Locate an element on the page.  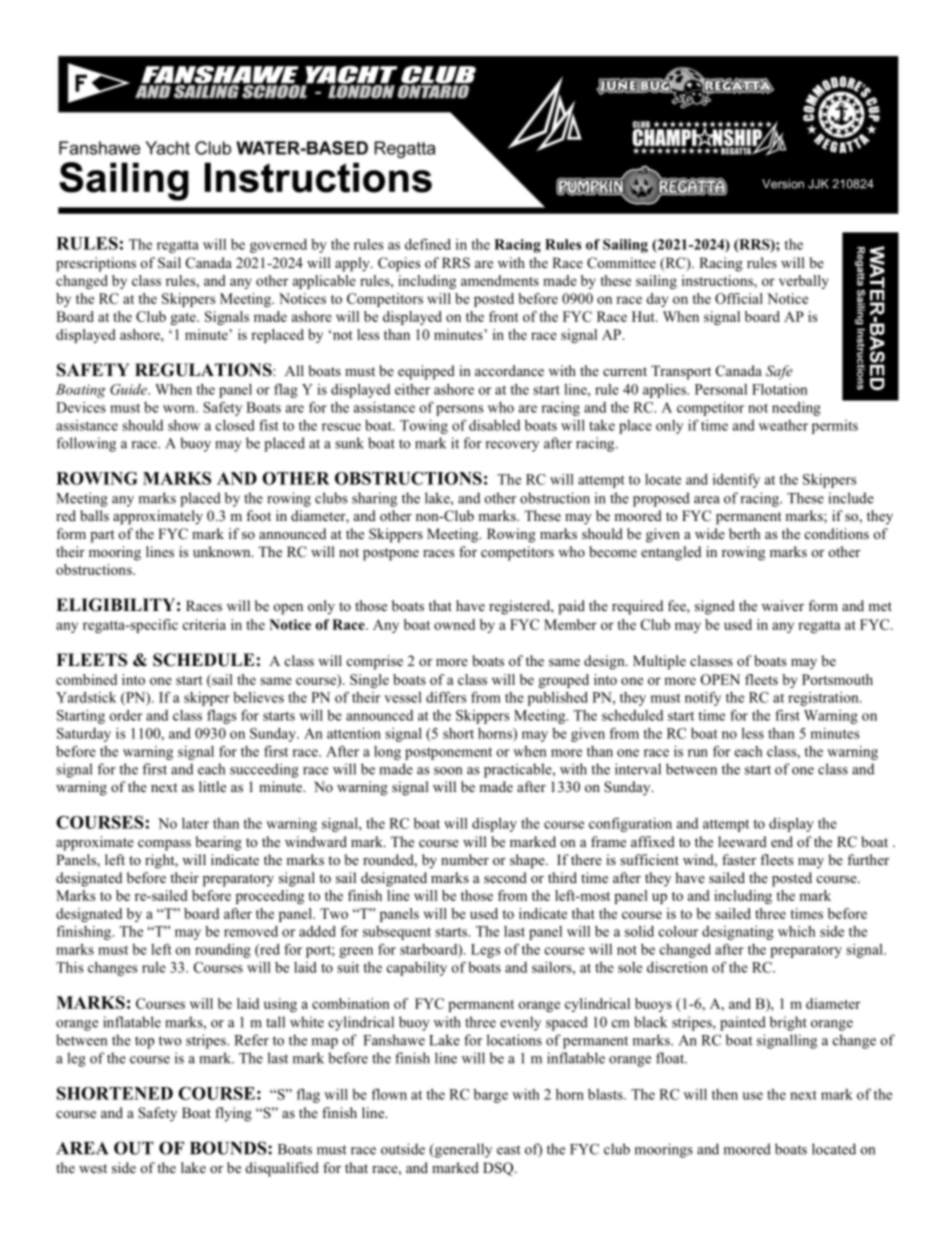
Version is located at coordinates (783, 184).
